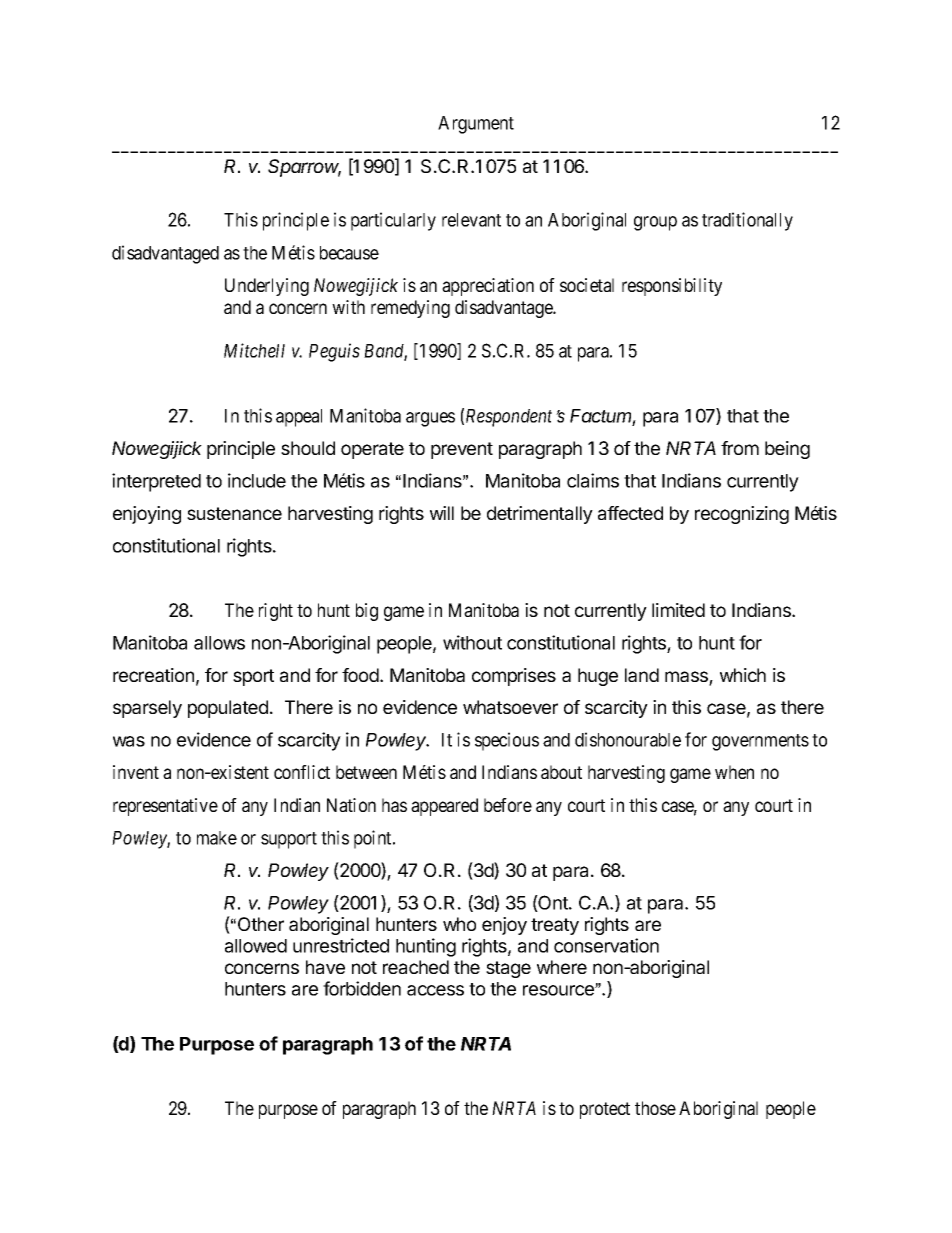  What do you see at coordinates (217, 838) in the page?
I see `make` at bounding box center [217, 838].
